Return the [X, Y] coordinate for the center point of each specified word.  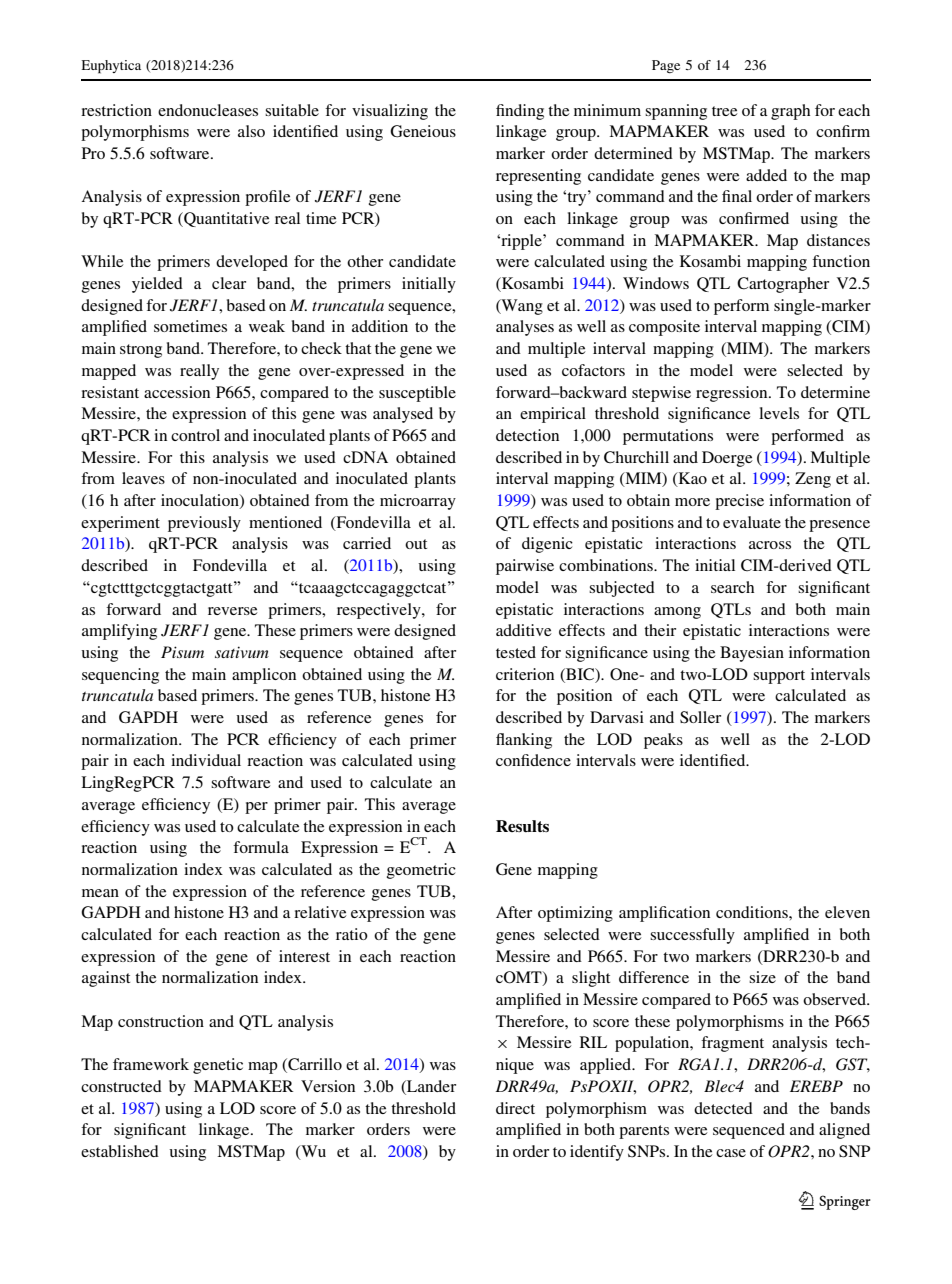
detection [527, 435]
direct [515, 1108]
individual [206, 760]
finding [520, 112]
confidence [533, 760]
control [195, 435]
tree [725, 111]
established [120, 1151]
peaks [663, 741]
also [251, 131]
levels [779, 413]
